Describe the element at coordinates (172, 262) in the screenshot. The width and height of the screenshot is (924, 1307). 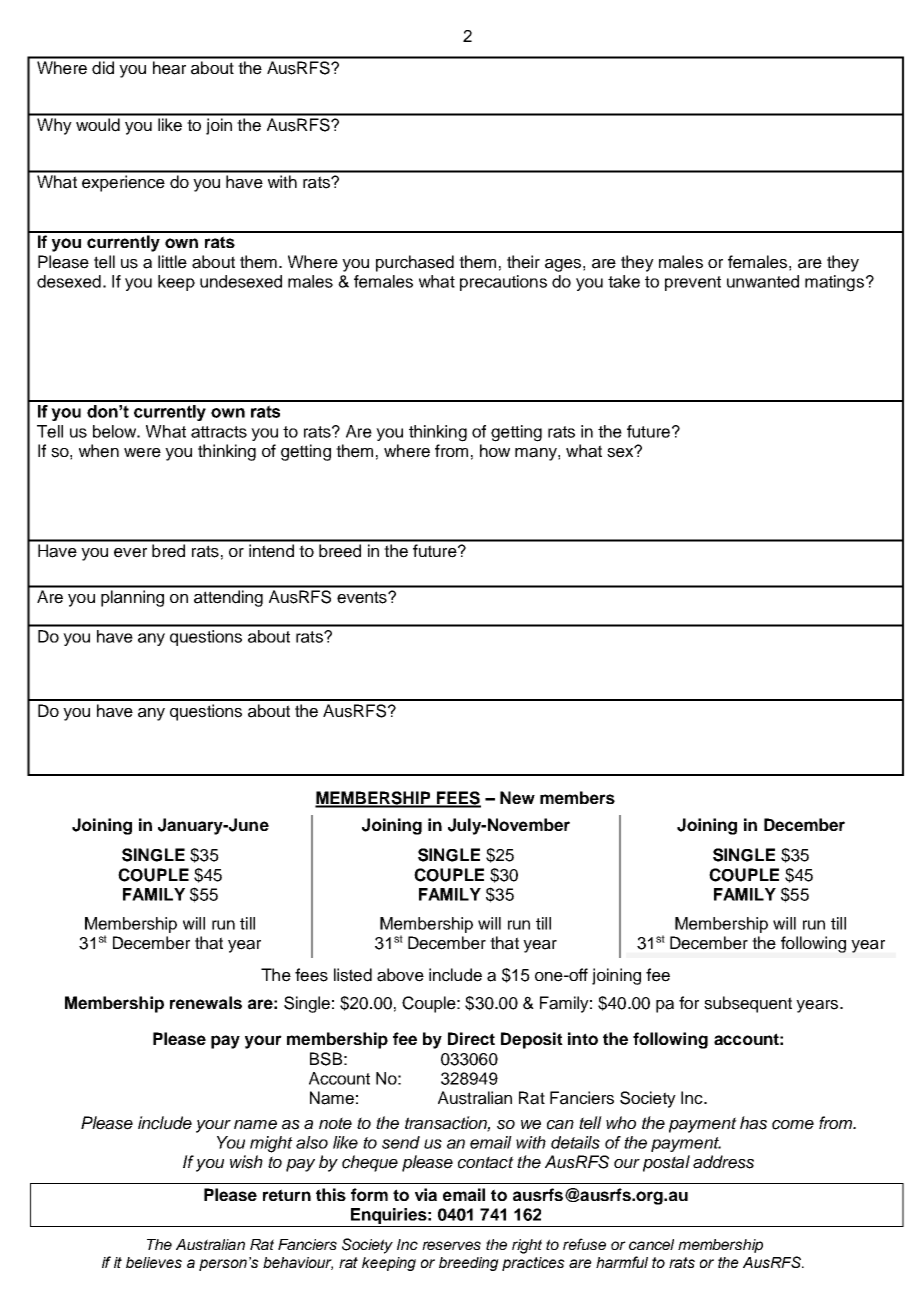
I see `little` at that location.
